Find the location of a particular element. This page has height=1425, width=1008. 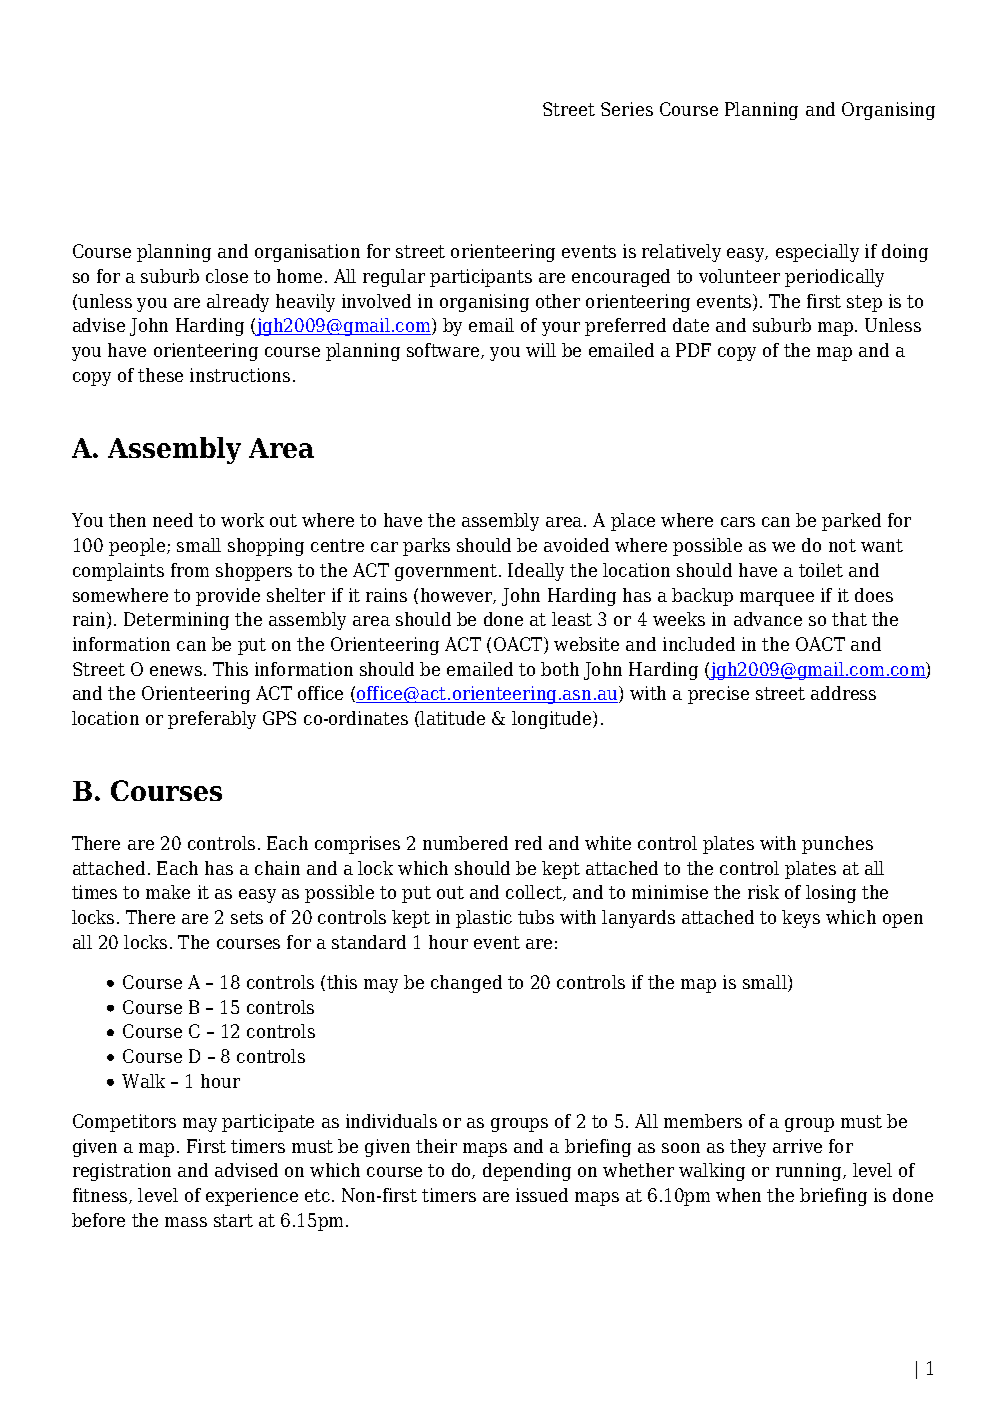

Series is located at coordinates (627, 109).
